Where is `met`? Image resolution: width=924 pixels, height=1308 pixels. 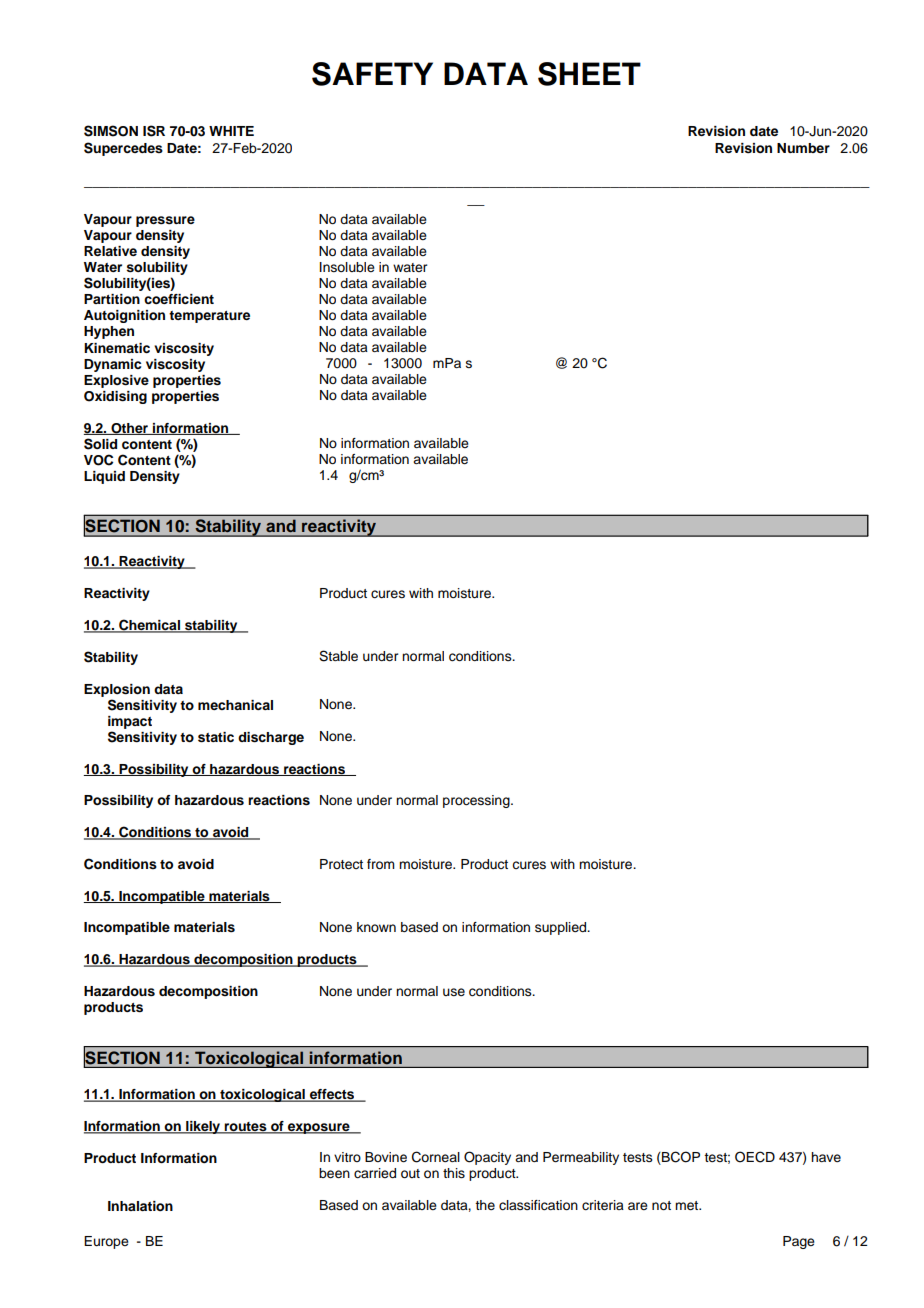 met is located at coordinates (688, 1206).
